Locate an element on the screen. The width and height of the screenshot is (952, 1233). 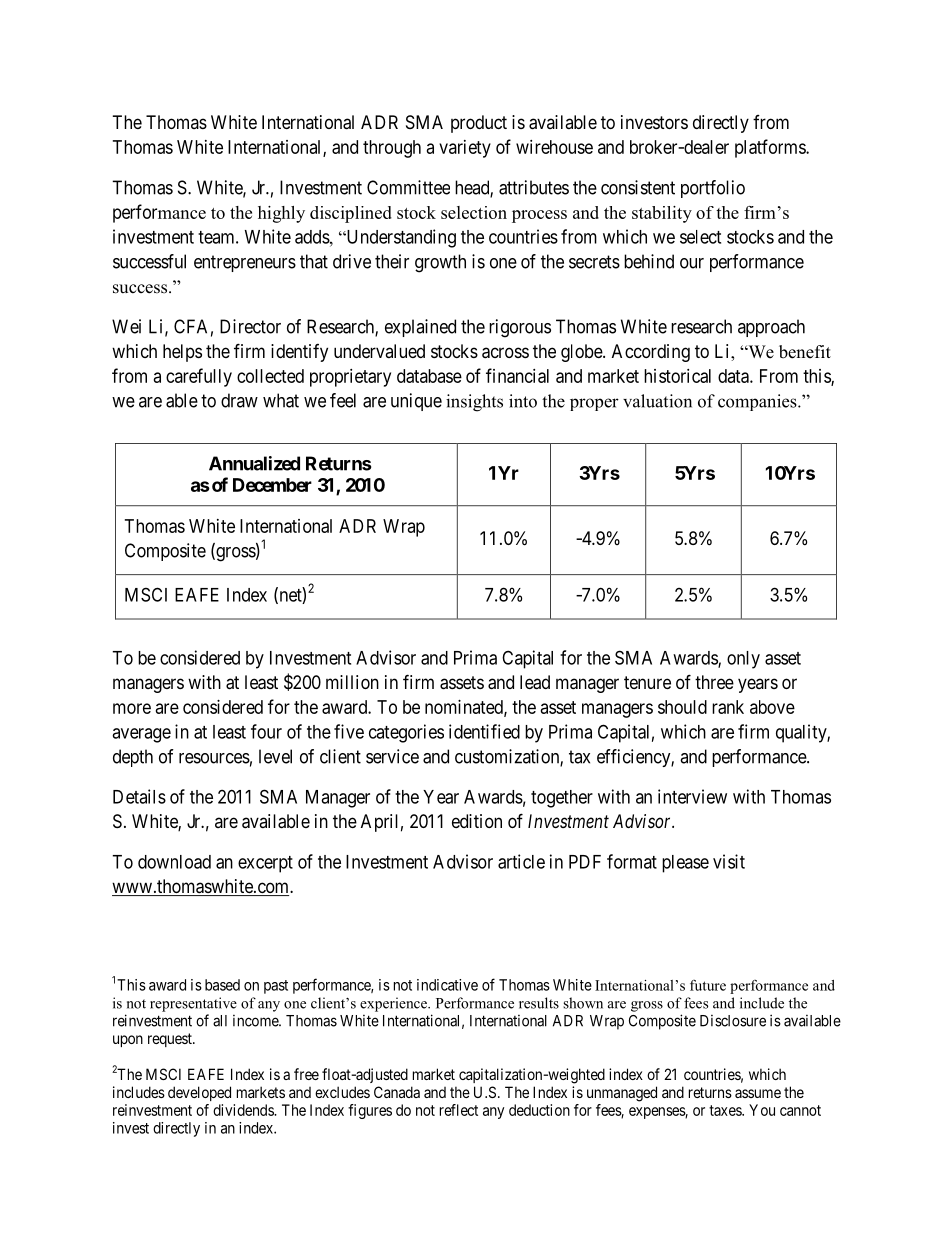
assume is located at coordinates (758, 1093).
